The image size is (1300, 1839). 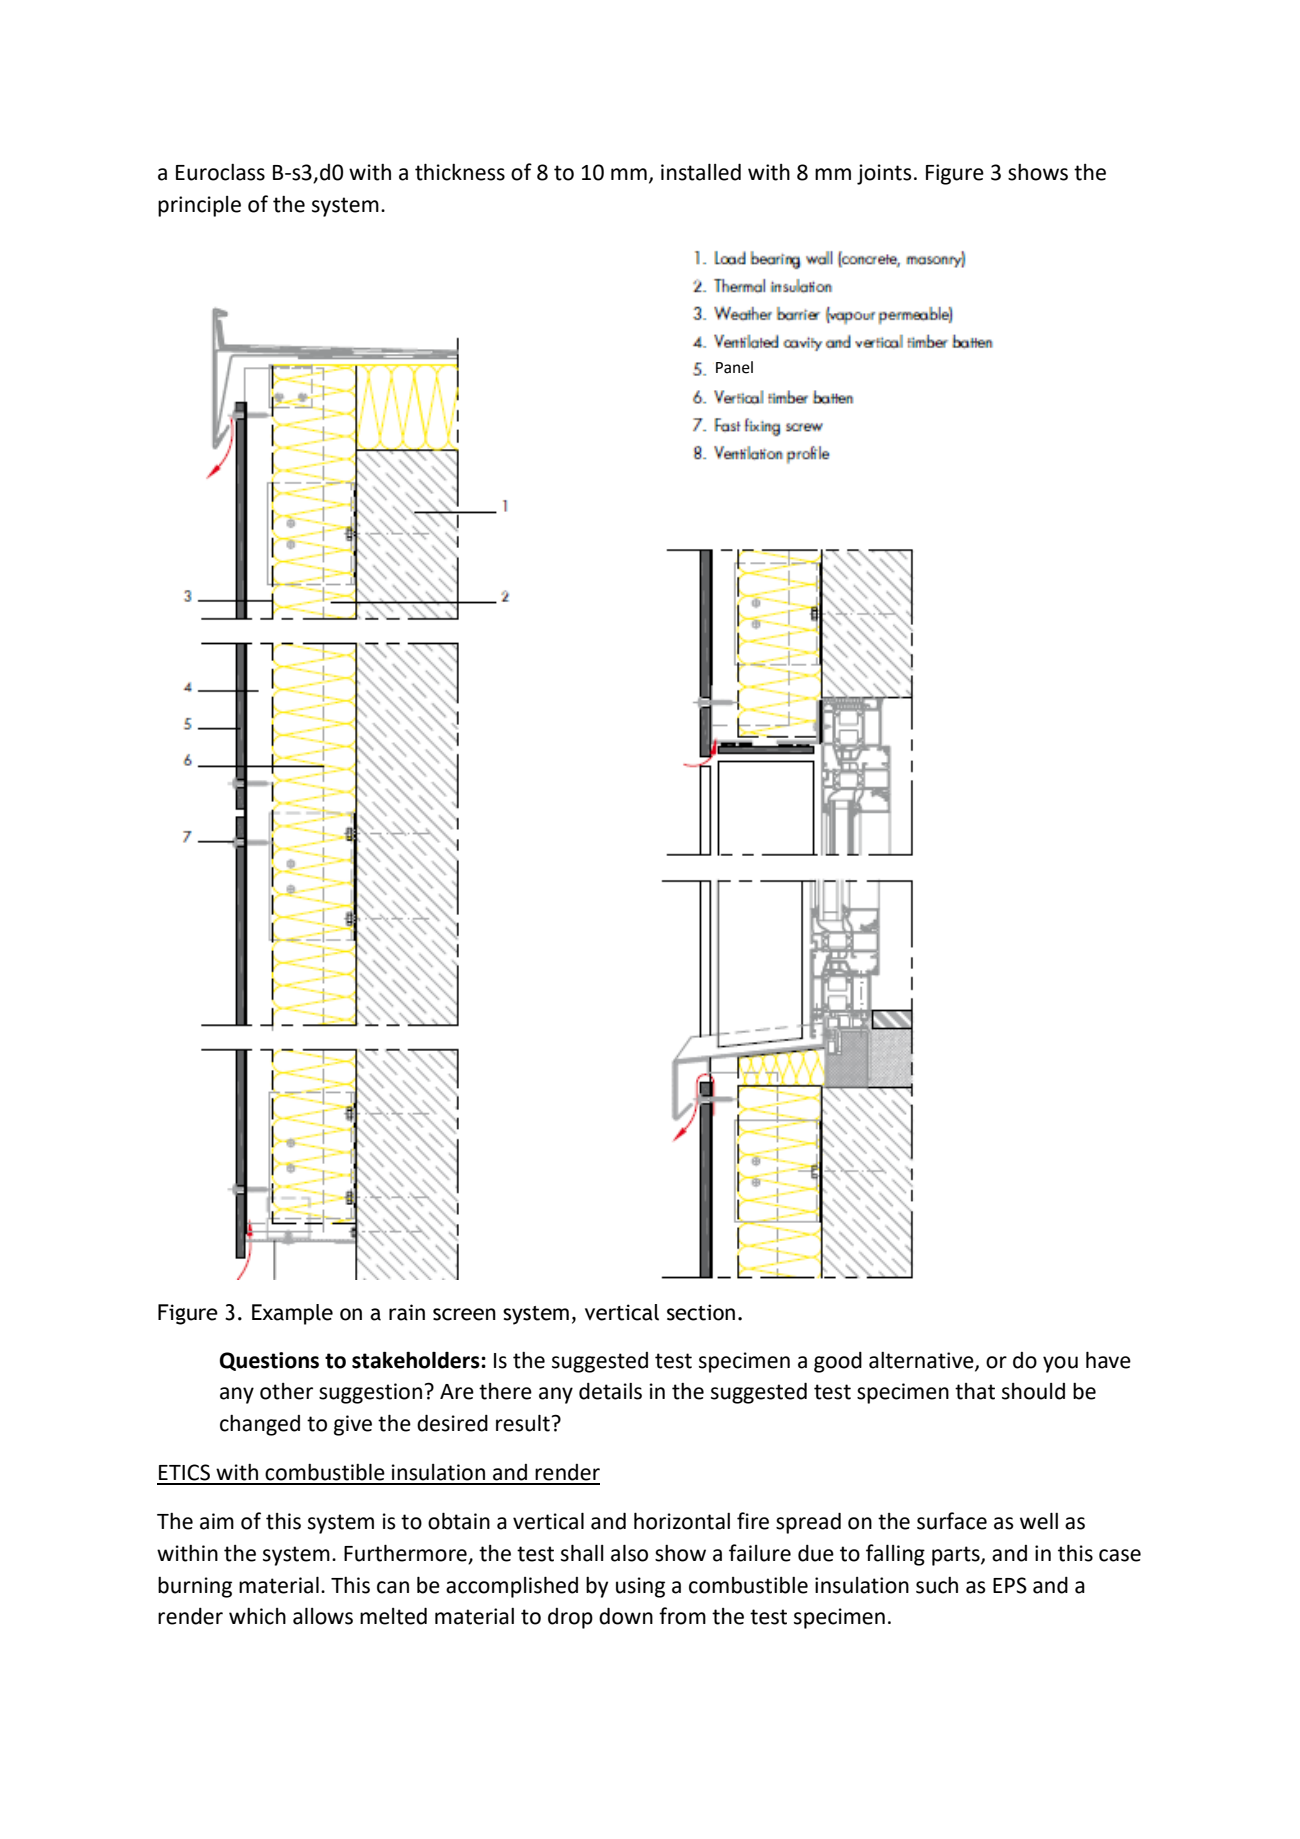 I want to click on allows, so click(x=323, y=1616).
